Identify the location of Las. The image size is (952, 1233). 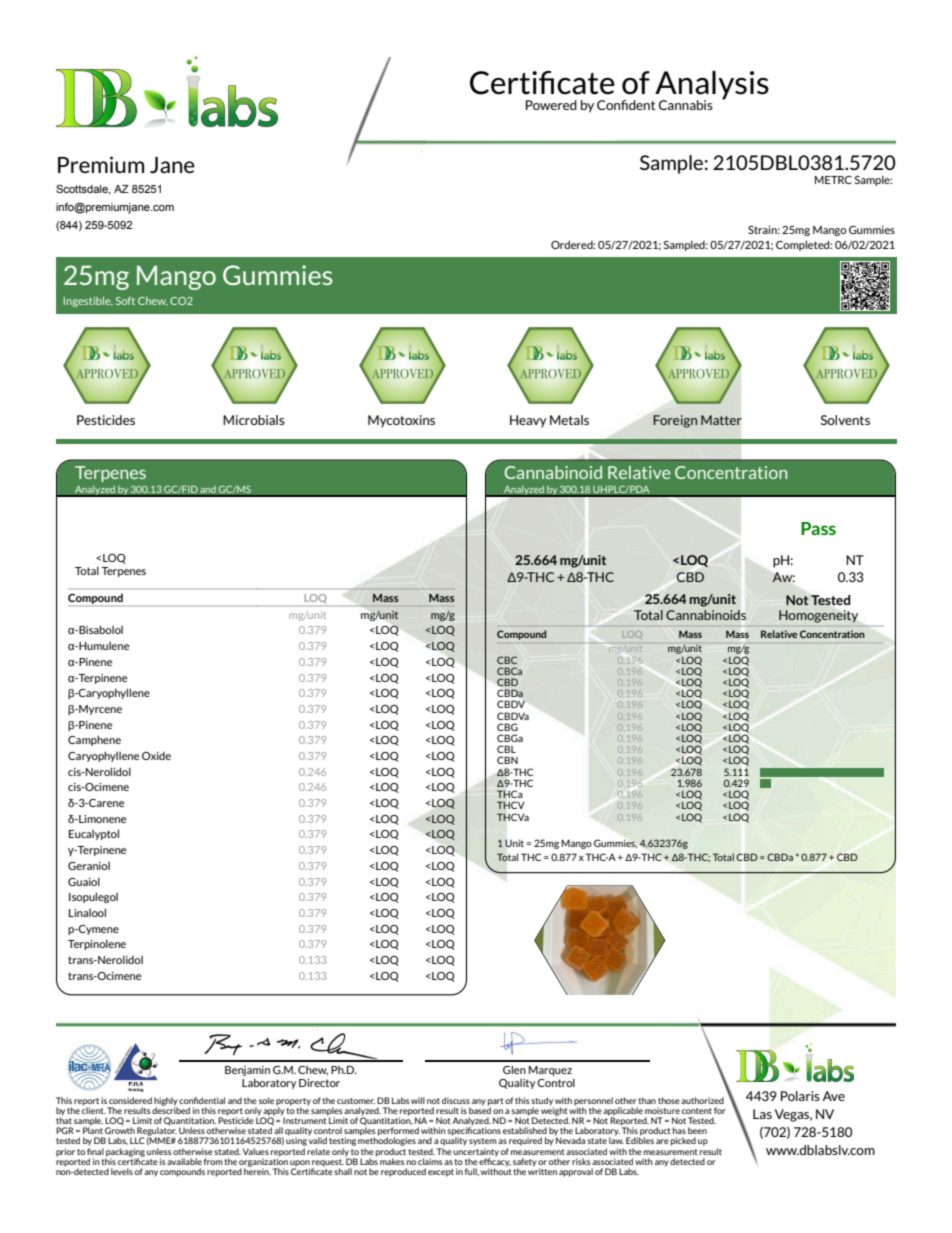
(762, 1114).
